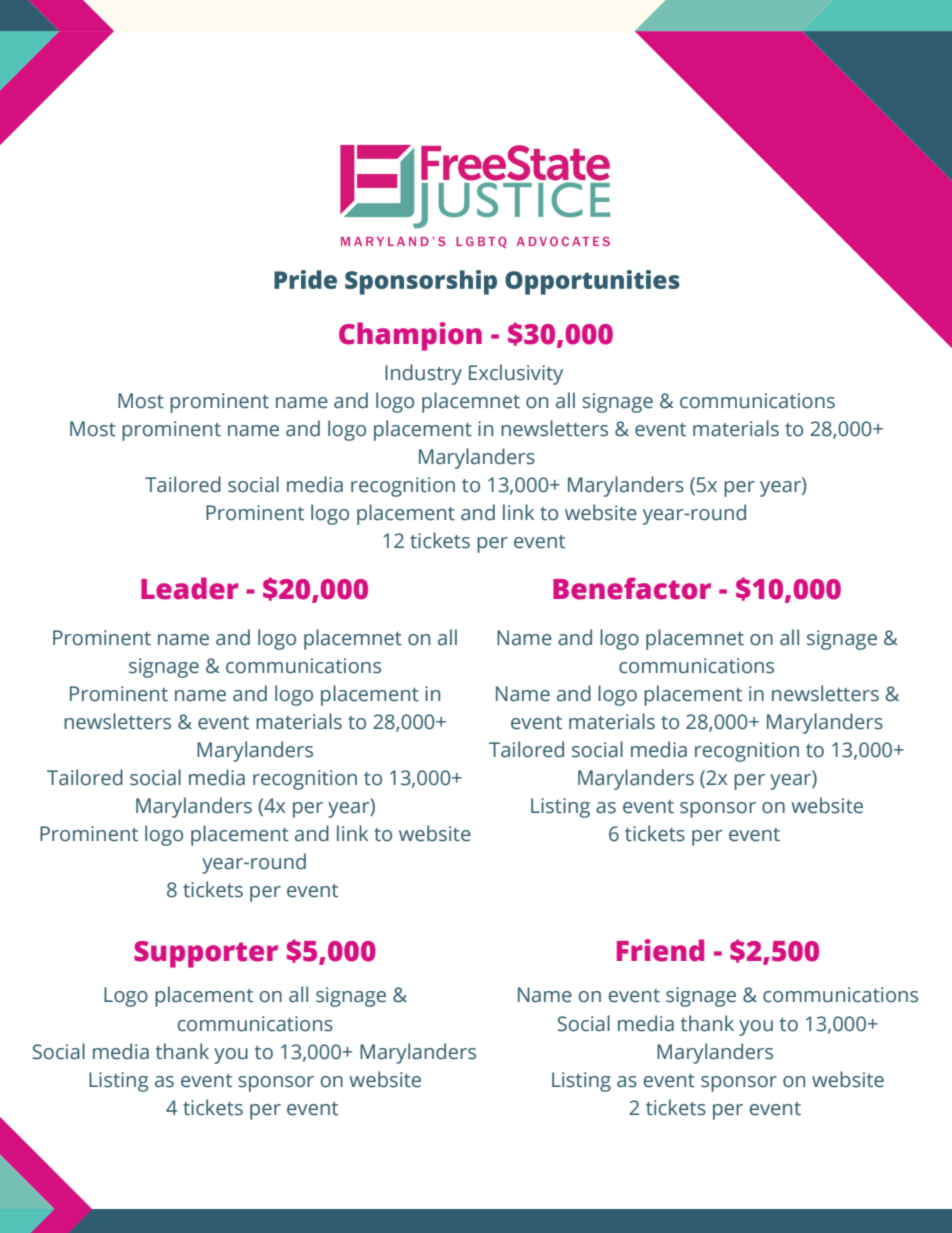 The image size is (952, 1233). What do you see at coordinates (632, 588) in the document?
I see `Benefactor` at bounding box center [632, 588].
